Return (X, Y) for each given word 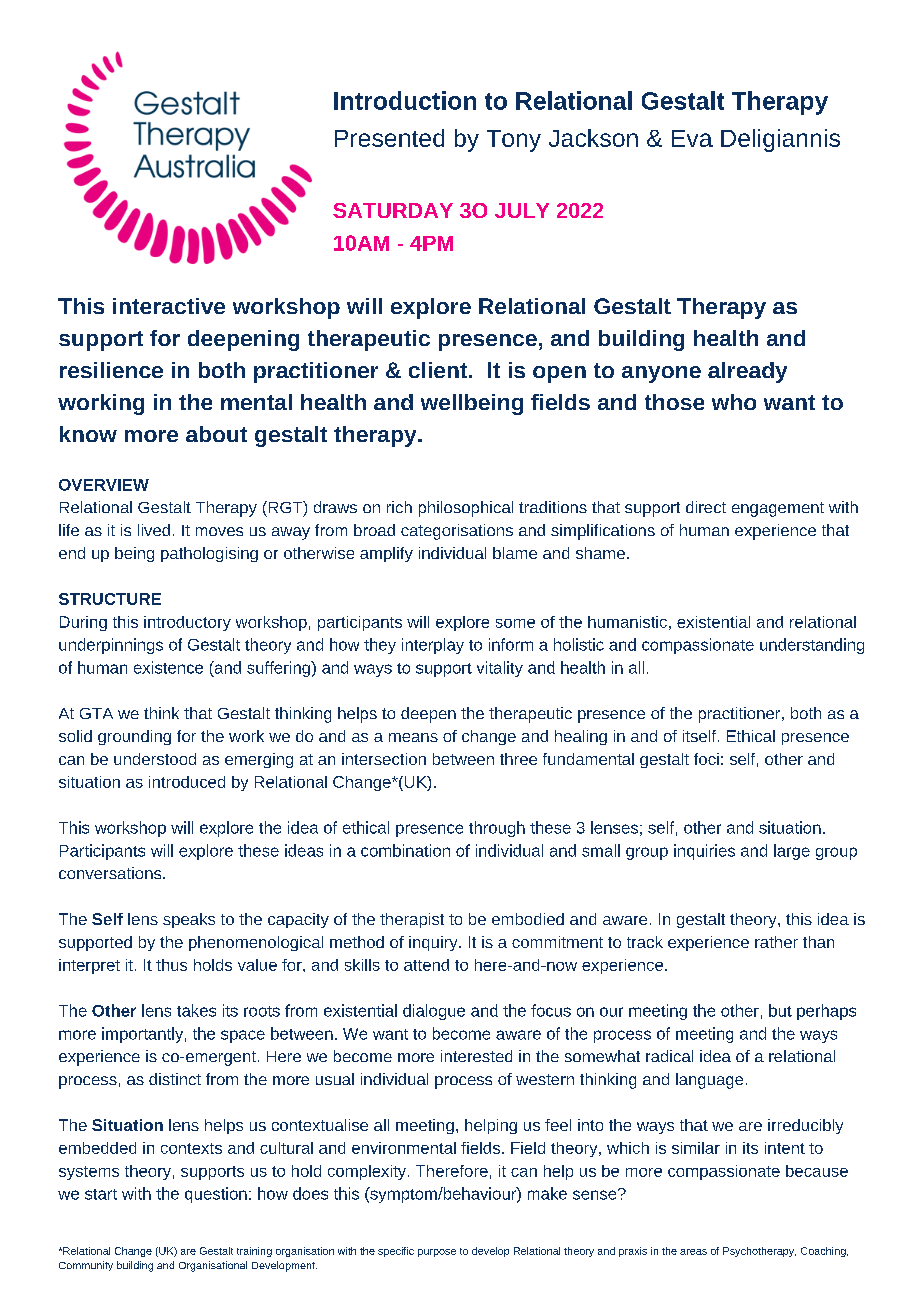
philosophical (466, 509)
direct (706, 507)
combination (405, 850)
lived (154, 530)
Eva (692, 138)
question (216, 1195)
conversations (111, 873)
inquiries (704, 852)
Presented (389, 138)
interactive (169, 306)
